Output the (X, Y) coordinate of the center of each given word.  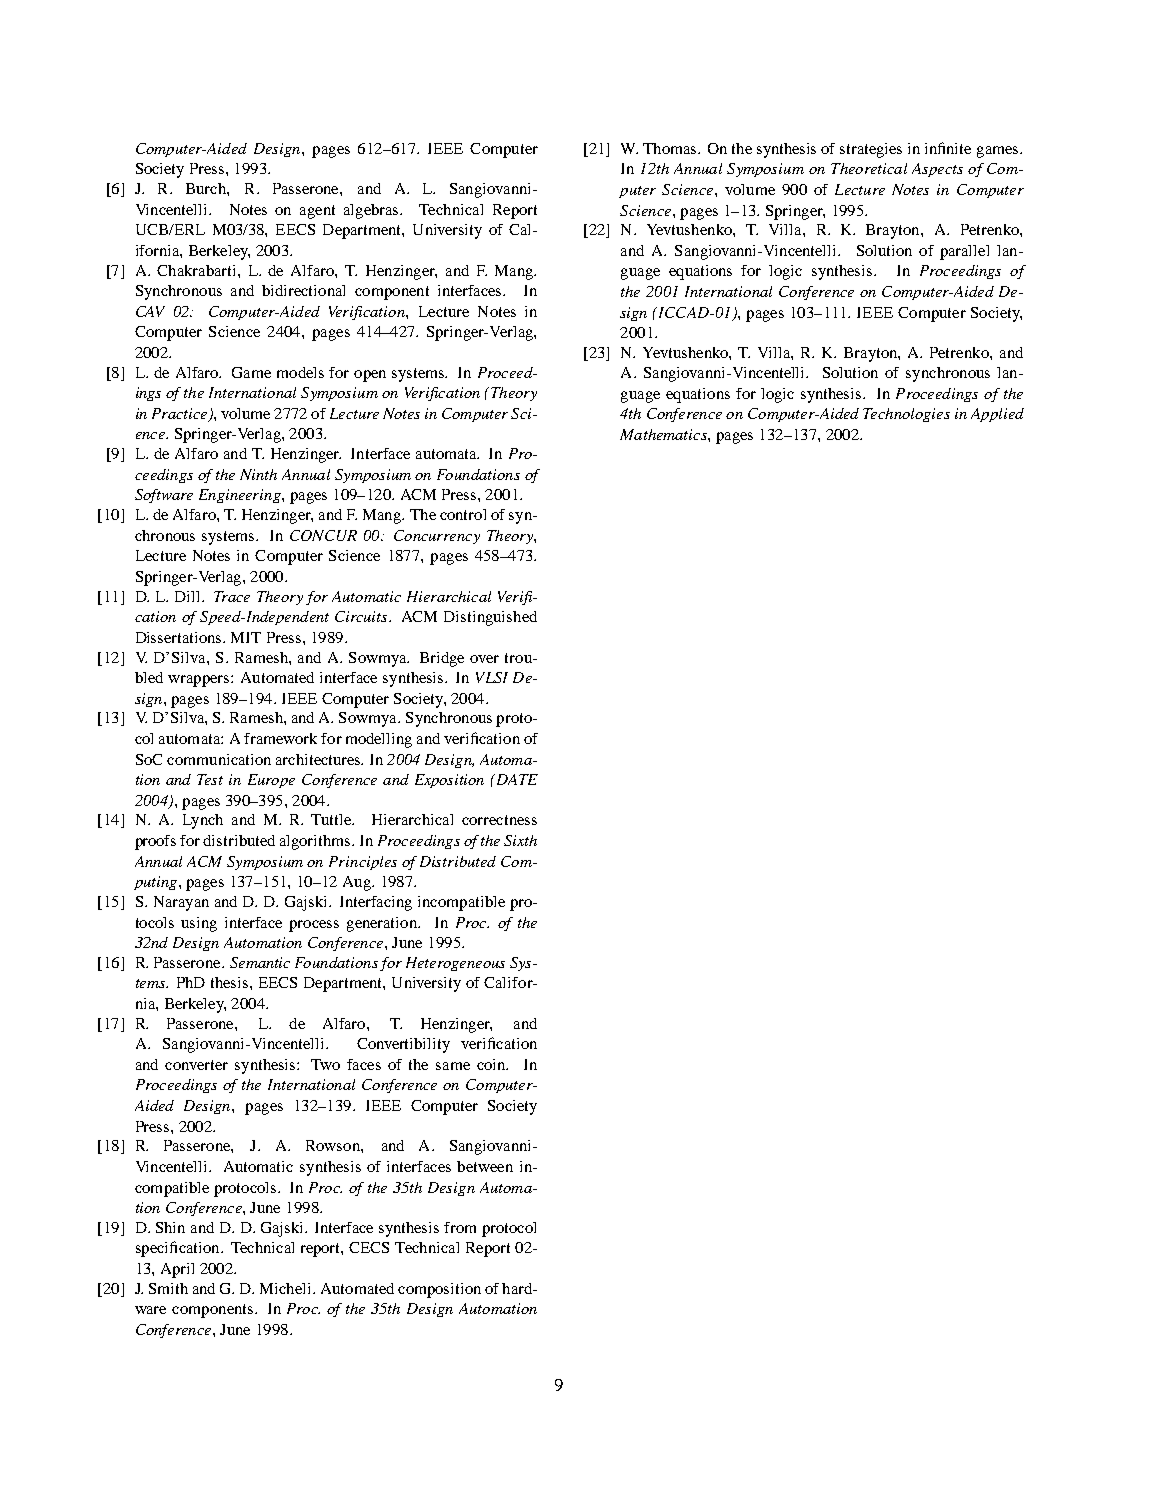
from (460, 1227)
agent (317, 212)
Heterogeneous (455, 964)
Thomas (671, 148)
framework (280, 738)
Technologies (906, 415)
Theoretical (869, 168)
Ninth (258, 474)
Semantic (260, 962)
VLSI (492, 677)
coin (492, 1064)
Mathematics (664, 434)
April (177, 1270)
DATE (516, 779)
